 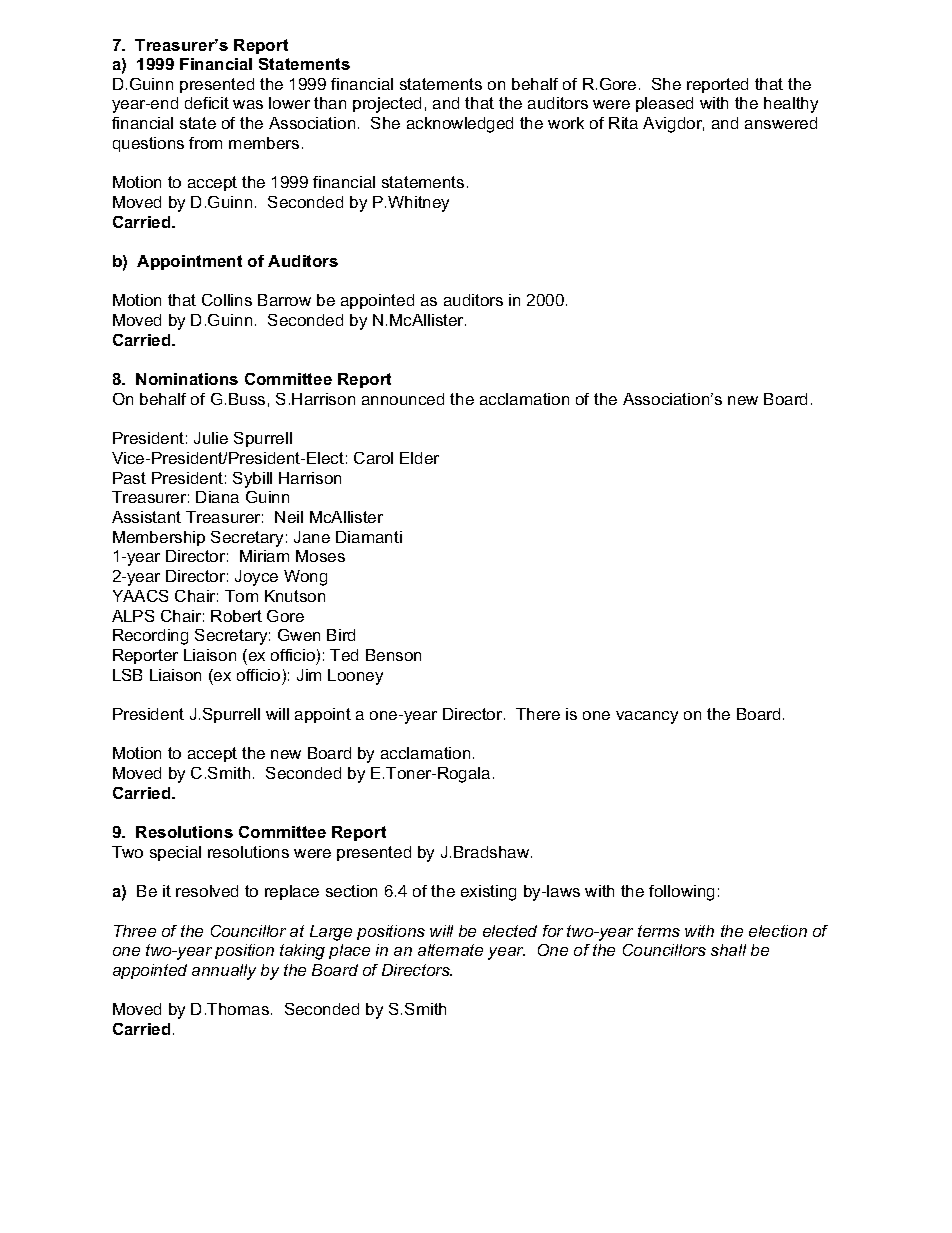 What do you see at coordinates (647, 717) in the page?
I see `vacancy` at bounding box center [647, 717].
